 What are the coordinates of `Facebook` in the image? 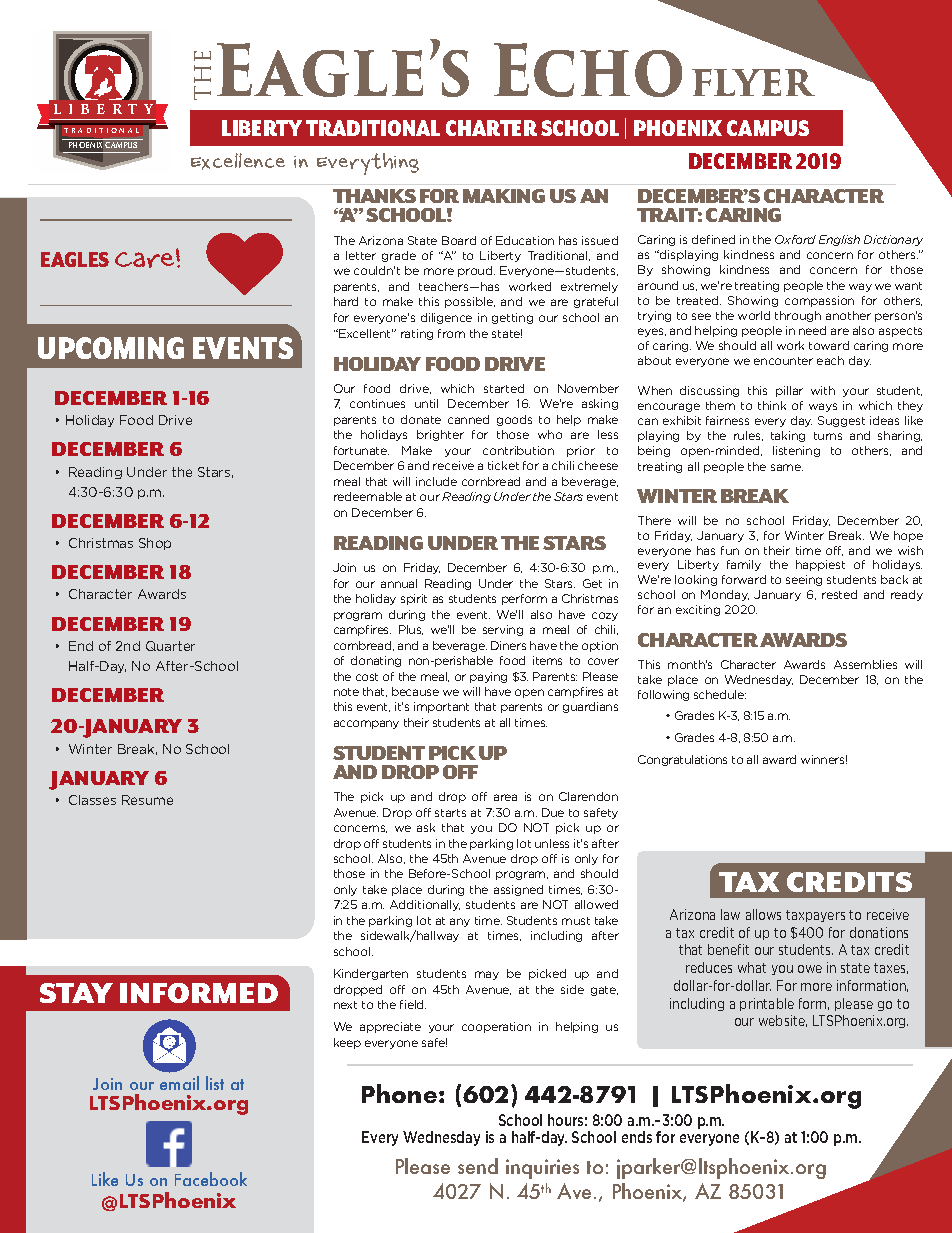 It's located at (211, 1179).
